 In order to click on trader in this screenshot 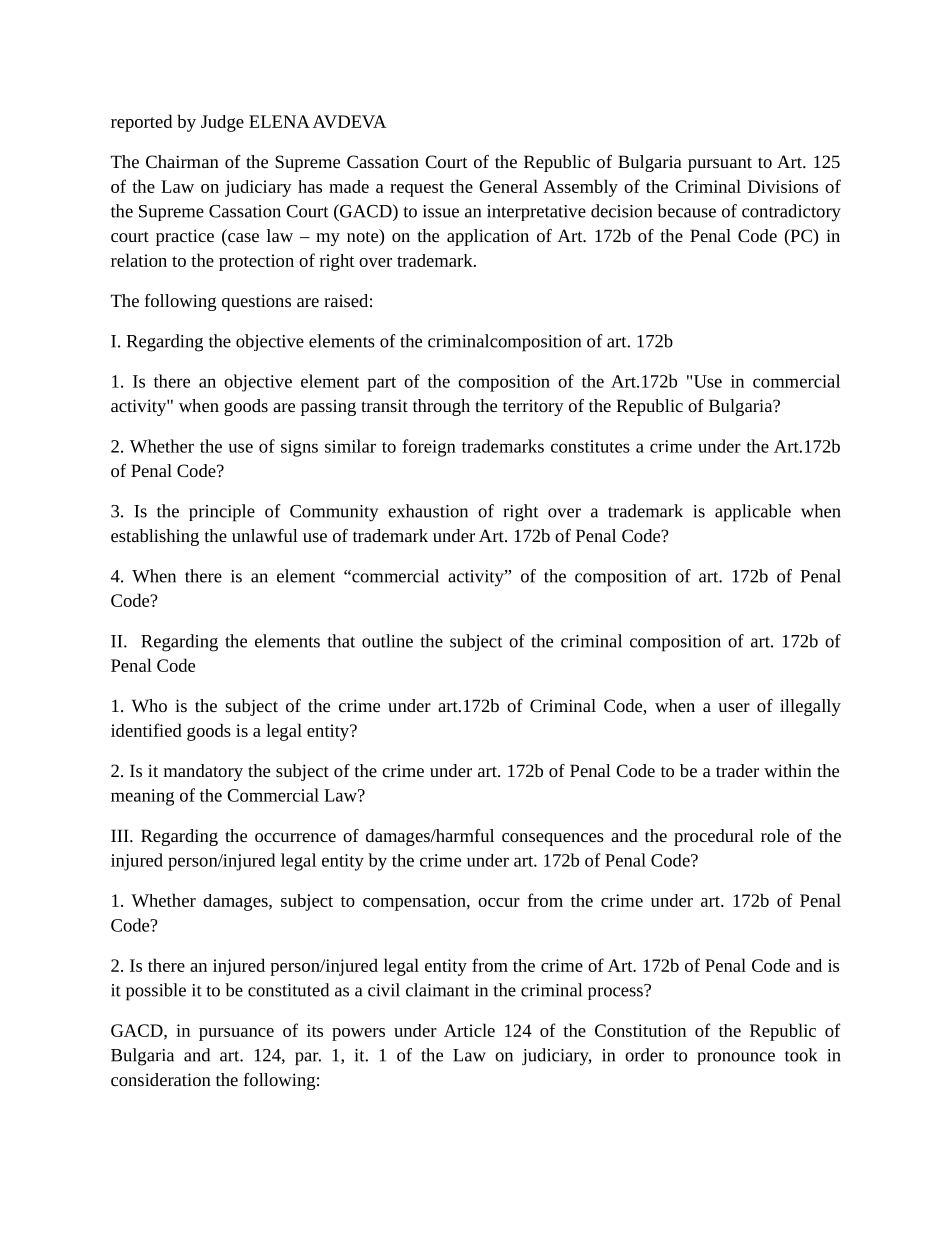, I will do `click(737, 770)`.
